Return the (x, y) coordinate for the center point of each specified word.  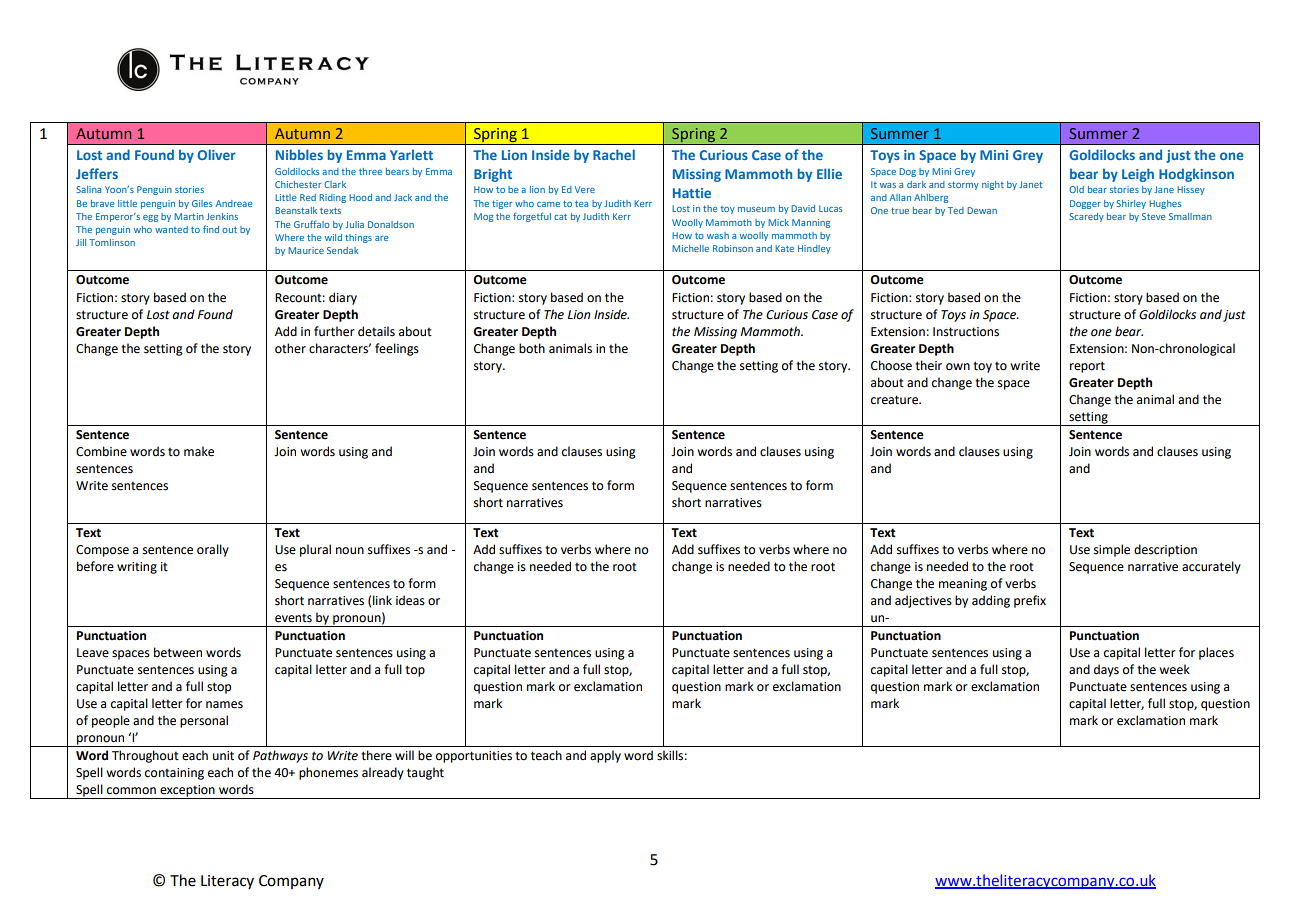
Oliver (217, 154)
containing (174, 774)
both (532, 348)
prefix (1030, 601)
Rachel (614, 154)
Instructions (966, 332)
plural (315, 550)
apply (605, 756)
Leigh (1138, 175)
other (290, 348)
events (293, 618)
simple (1112, 550)
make (199, 451)
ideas (410, 600)
